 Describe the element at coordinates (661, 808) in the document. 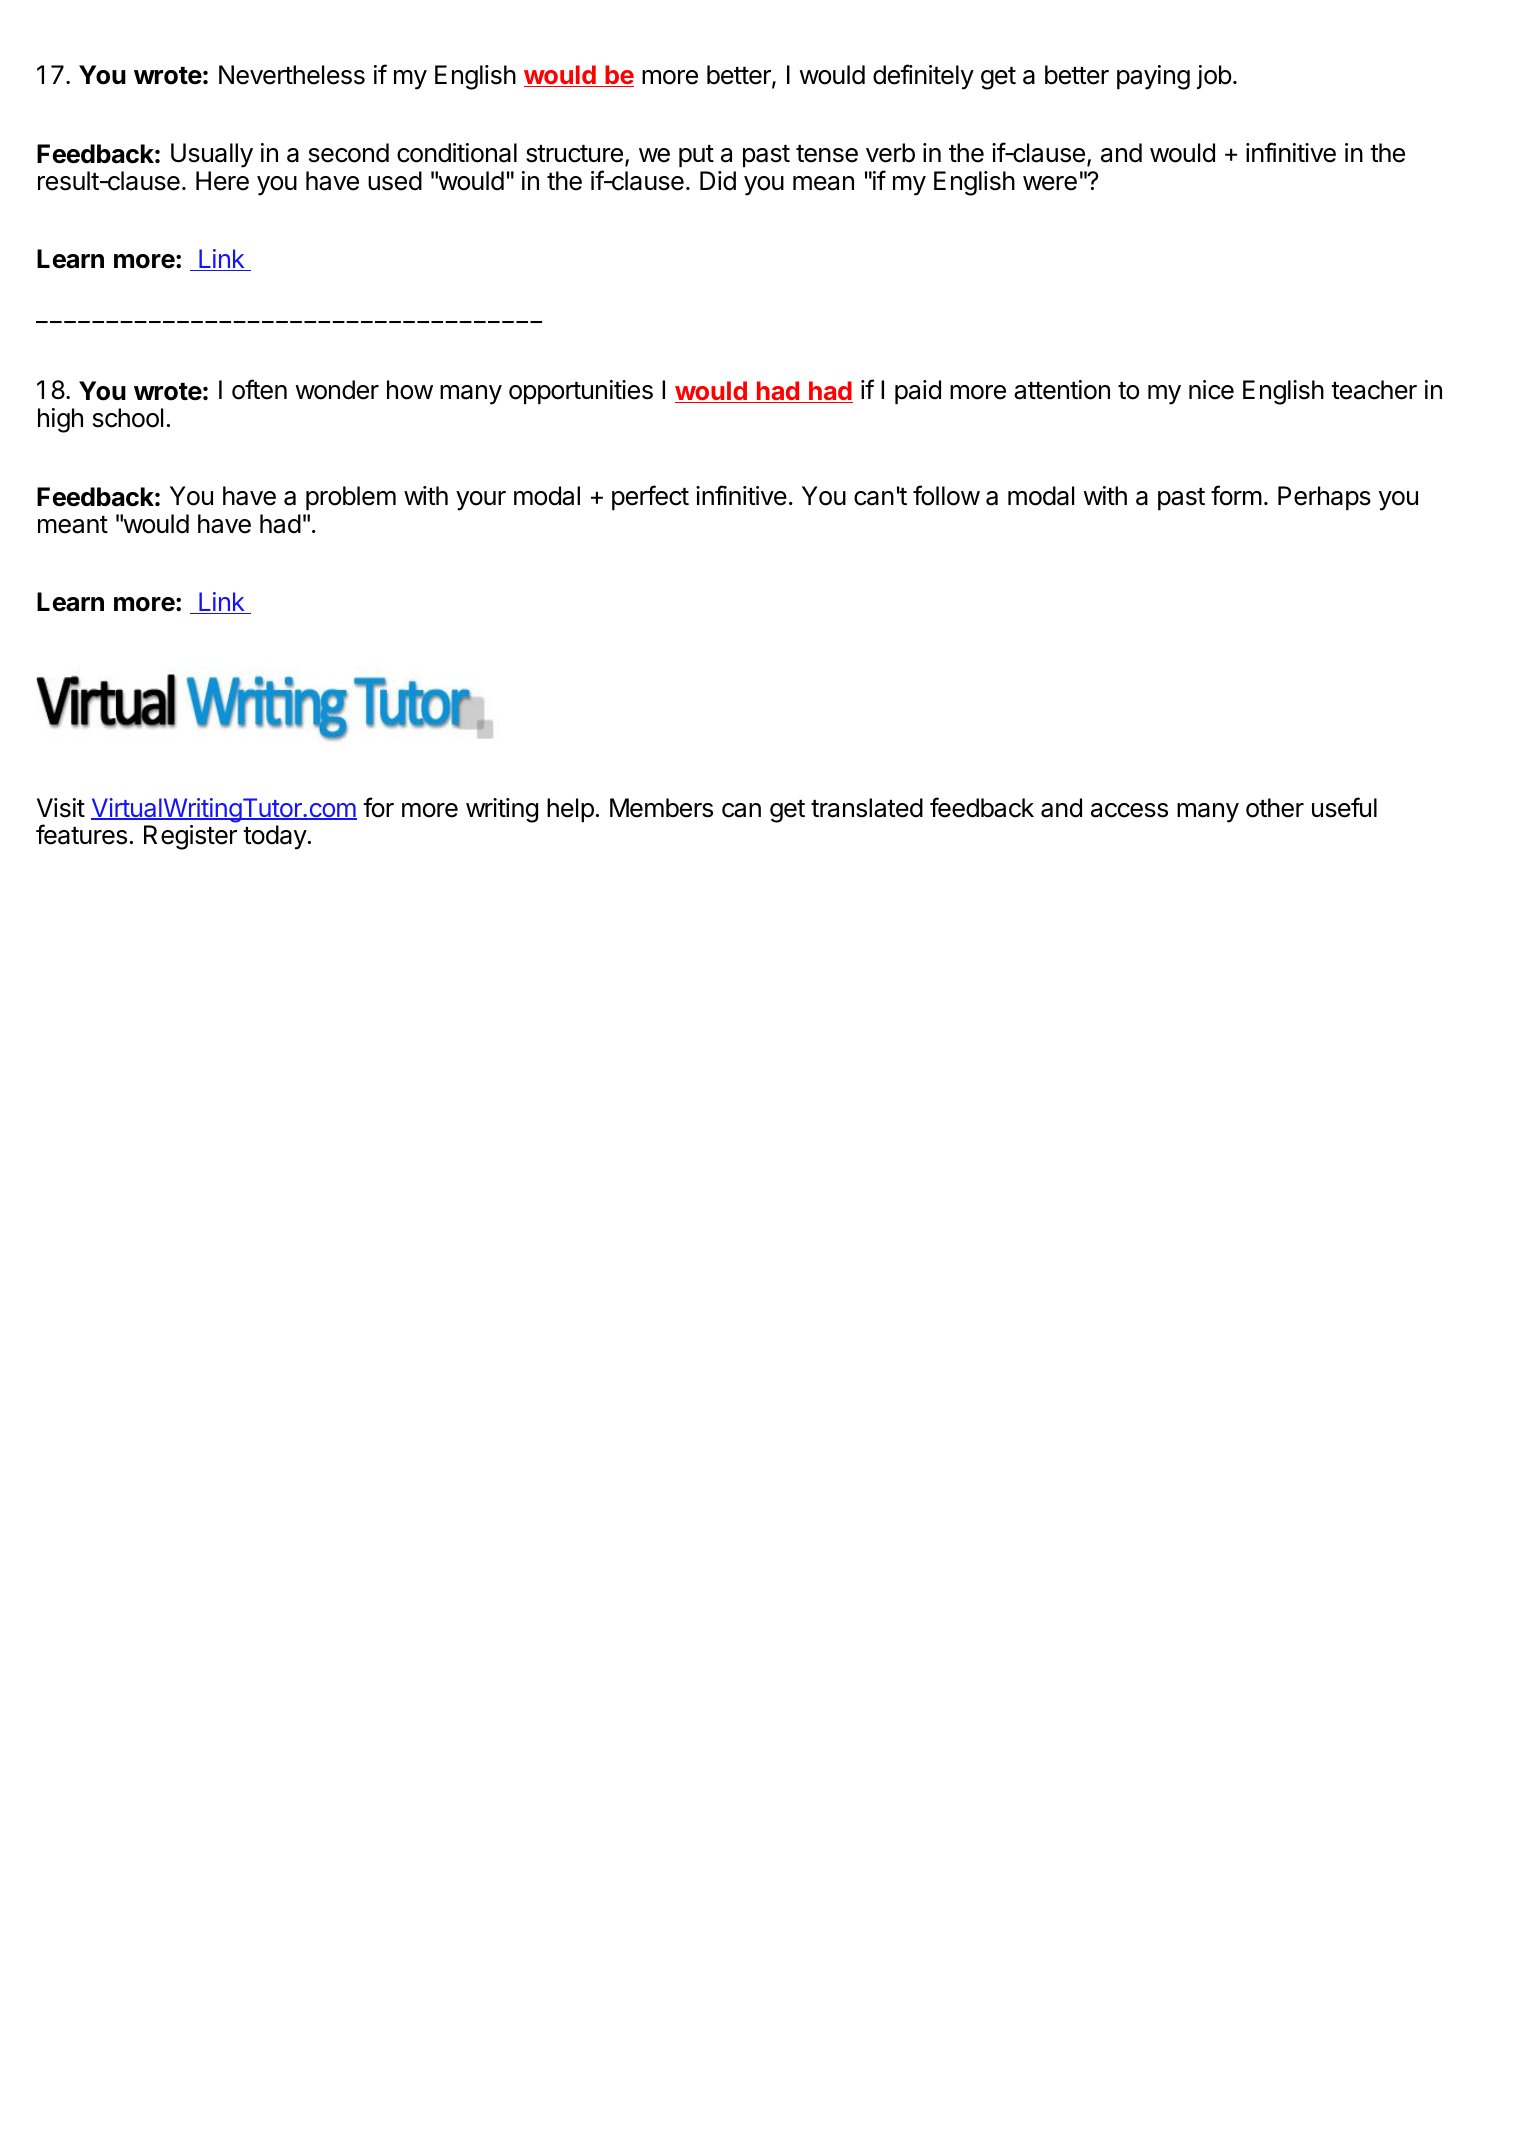

I see `Members` at that location.
